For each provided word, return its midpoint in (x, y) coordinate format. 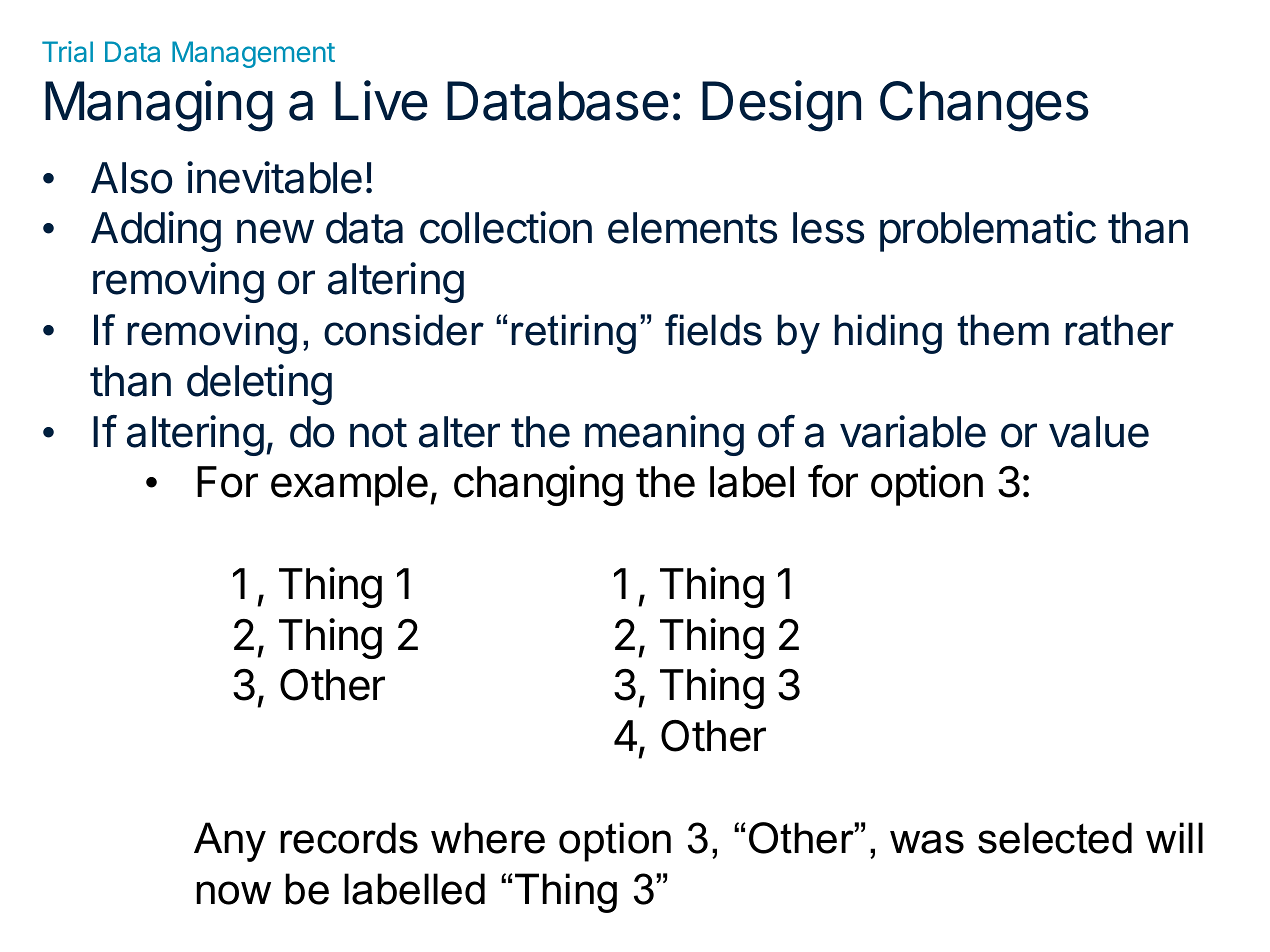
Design (781, 106)
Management (253, 54)
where (488, 838)
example (349, 486)
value (1099, 432)
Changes (984, 106)
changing (538, 485)
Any (230, 842)
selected (1055, 838)
